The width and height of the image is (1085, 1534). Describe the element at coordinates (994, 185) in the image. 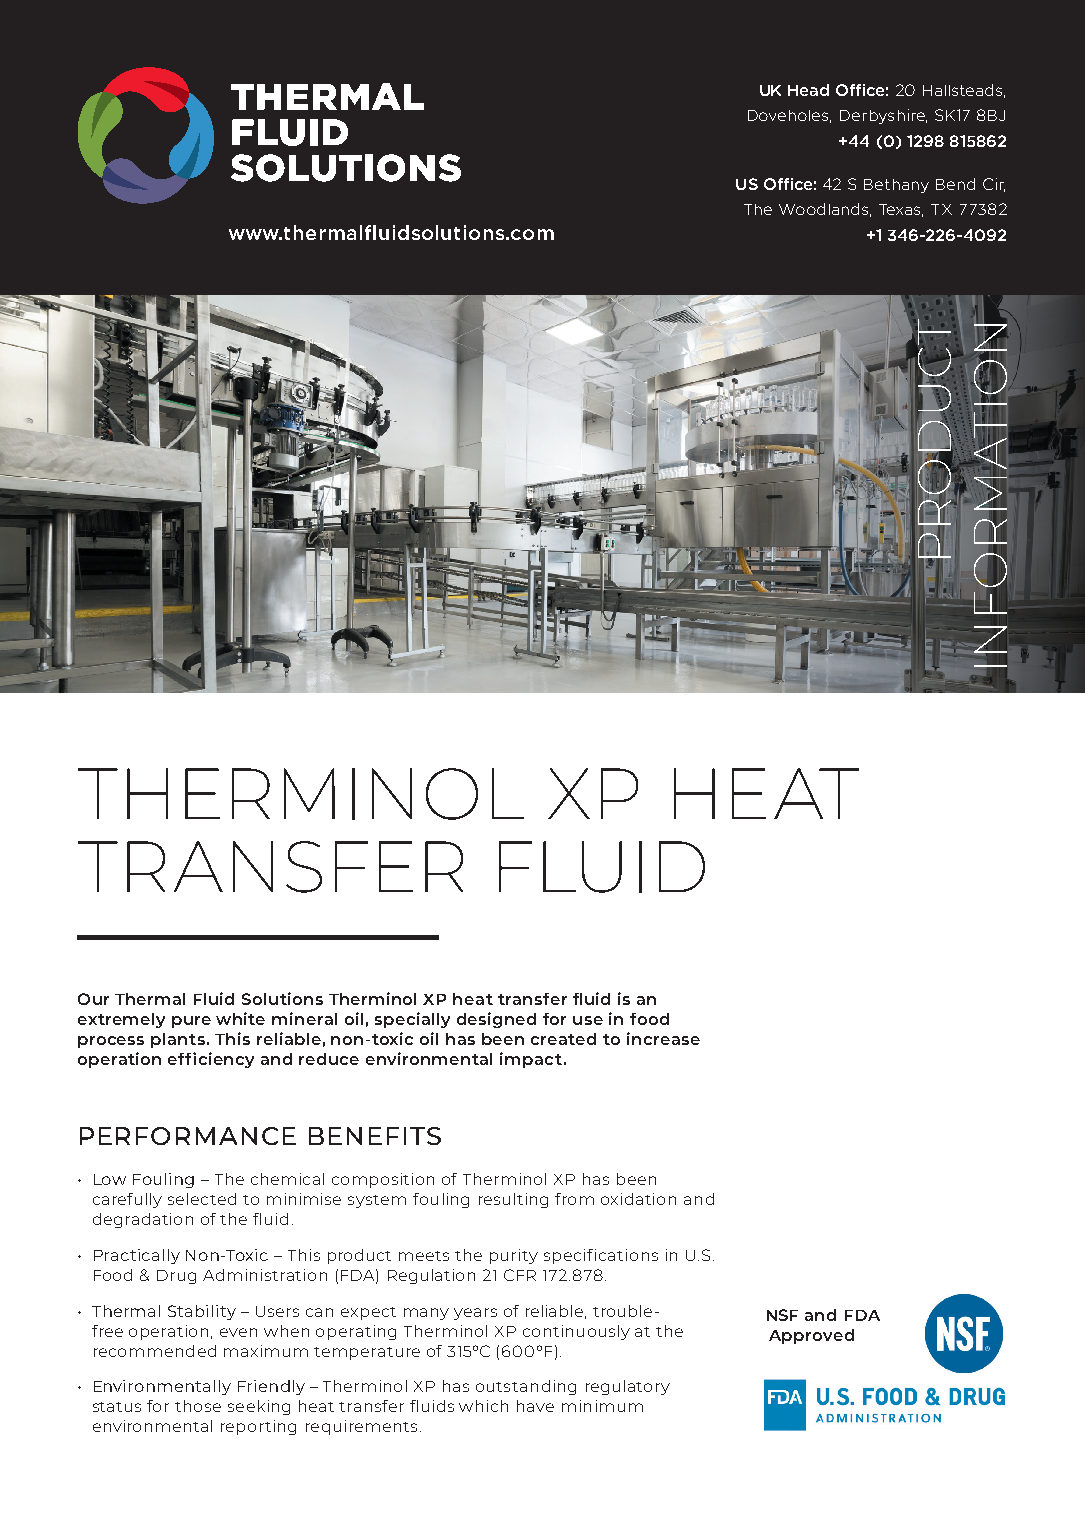

I see `Cir` at that location.
